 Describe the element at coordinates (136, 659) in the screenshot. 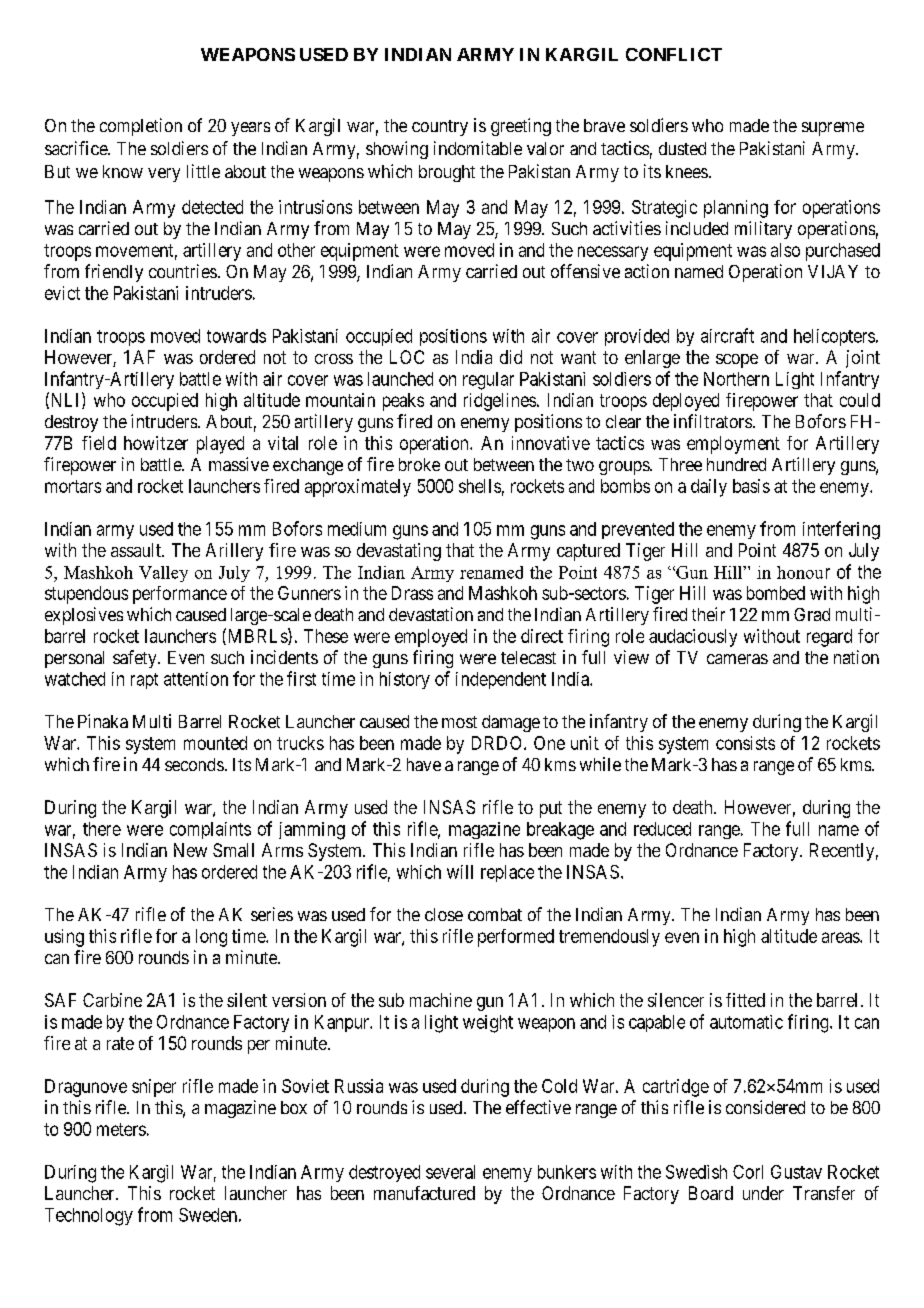

I see `safety` at that location.
